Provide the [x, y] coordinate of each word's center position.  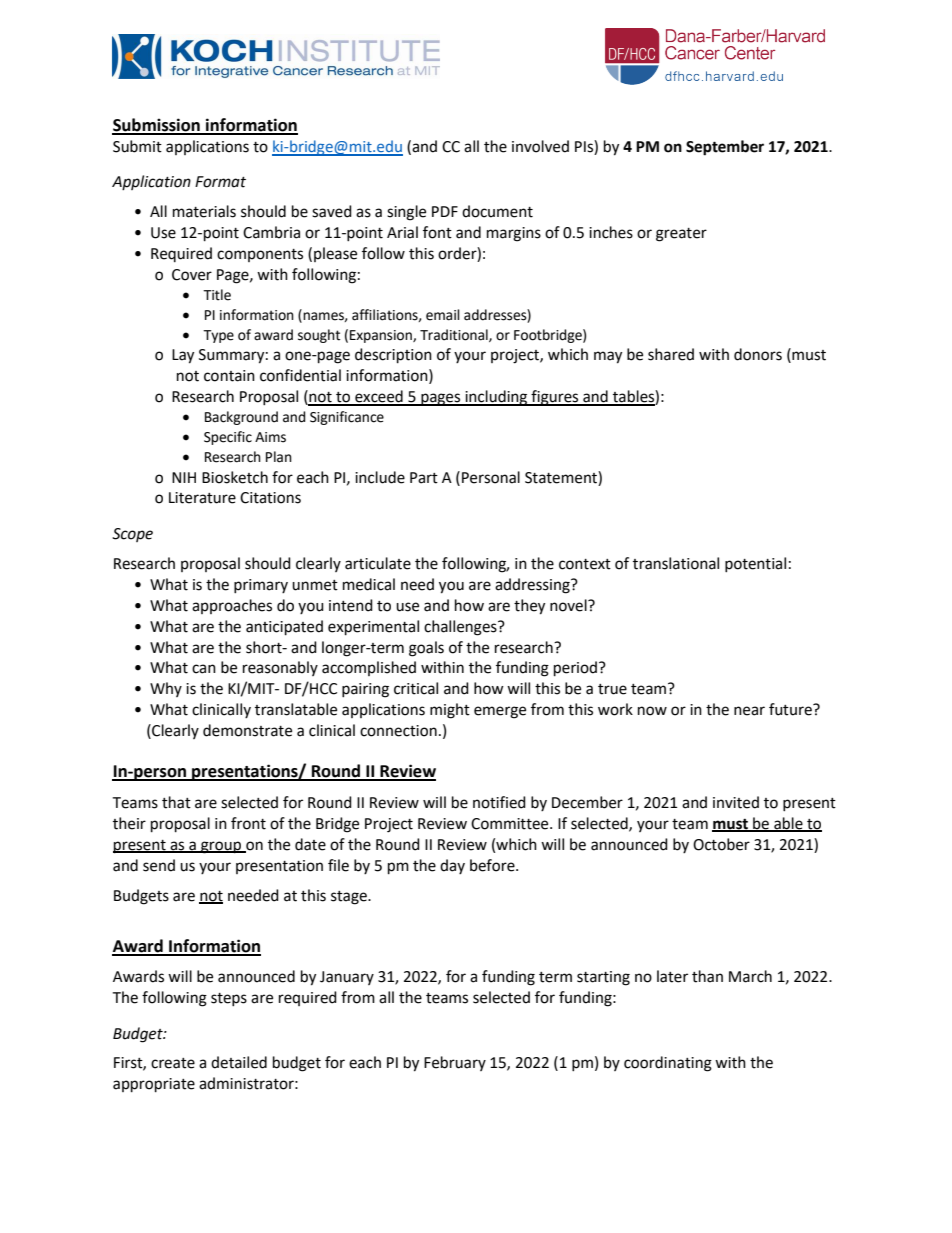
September [725, 148]
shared [671, 354]
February [455, 1063]
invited [736, 802]
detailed [239, 1062]
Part [424, 478]
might [450, 711]
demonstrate [247, 730]
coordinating [668, 1064]
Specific [228, 438]
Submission [157, 126]
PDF [445, 211]
